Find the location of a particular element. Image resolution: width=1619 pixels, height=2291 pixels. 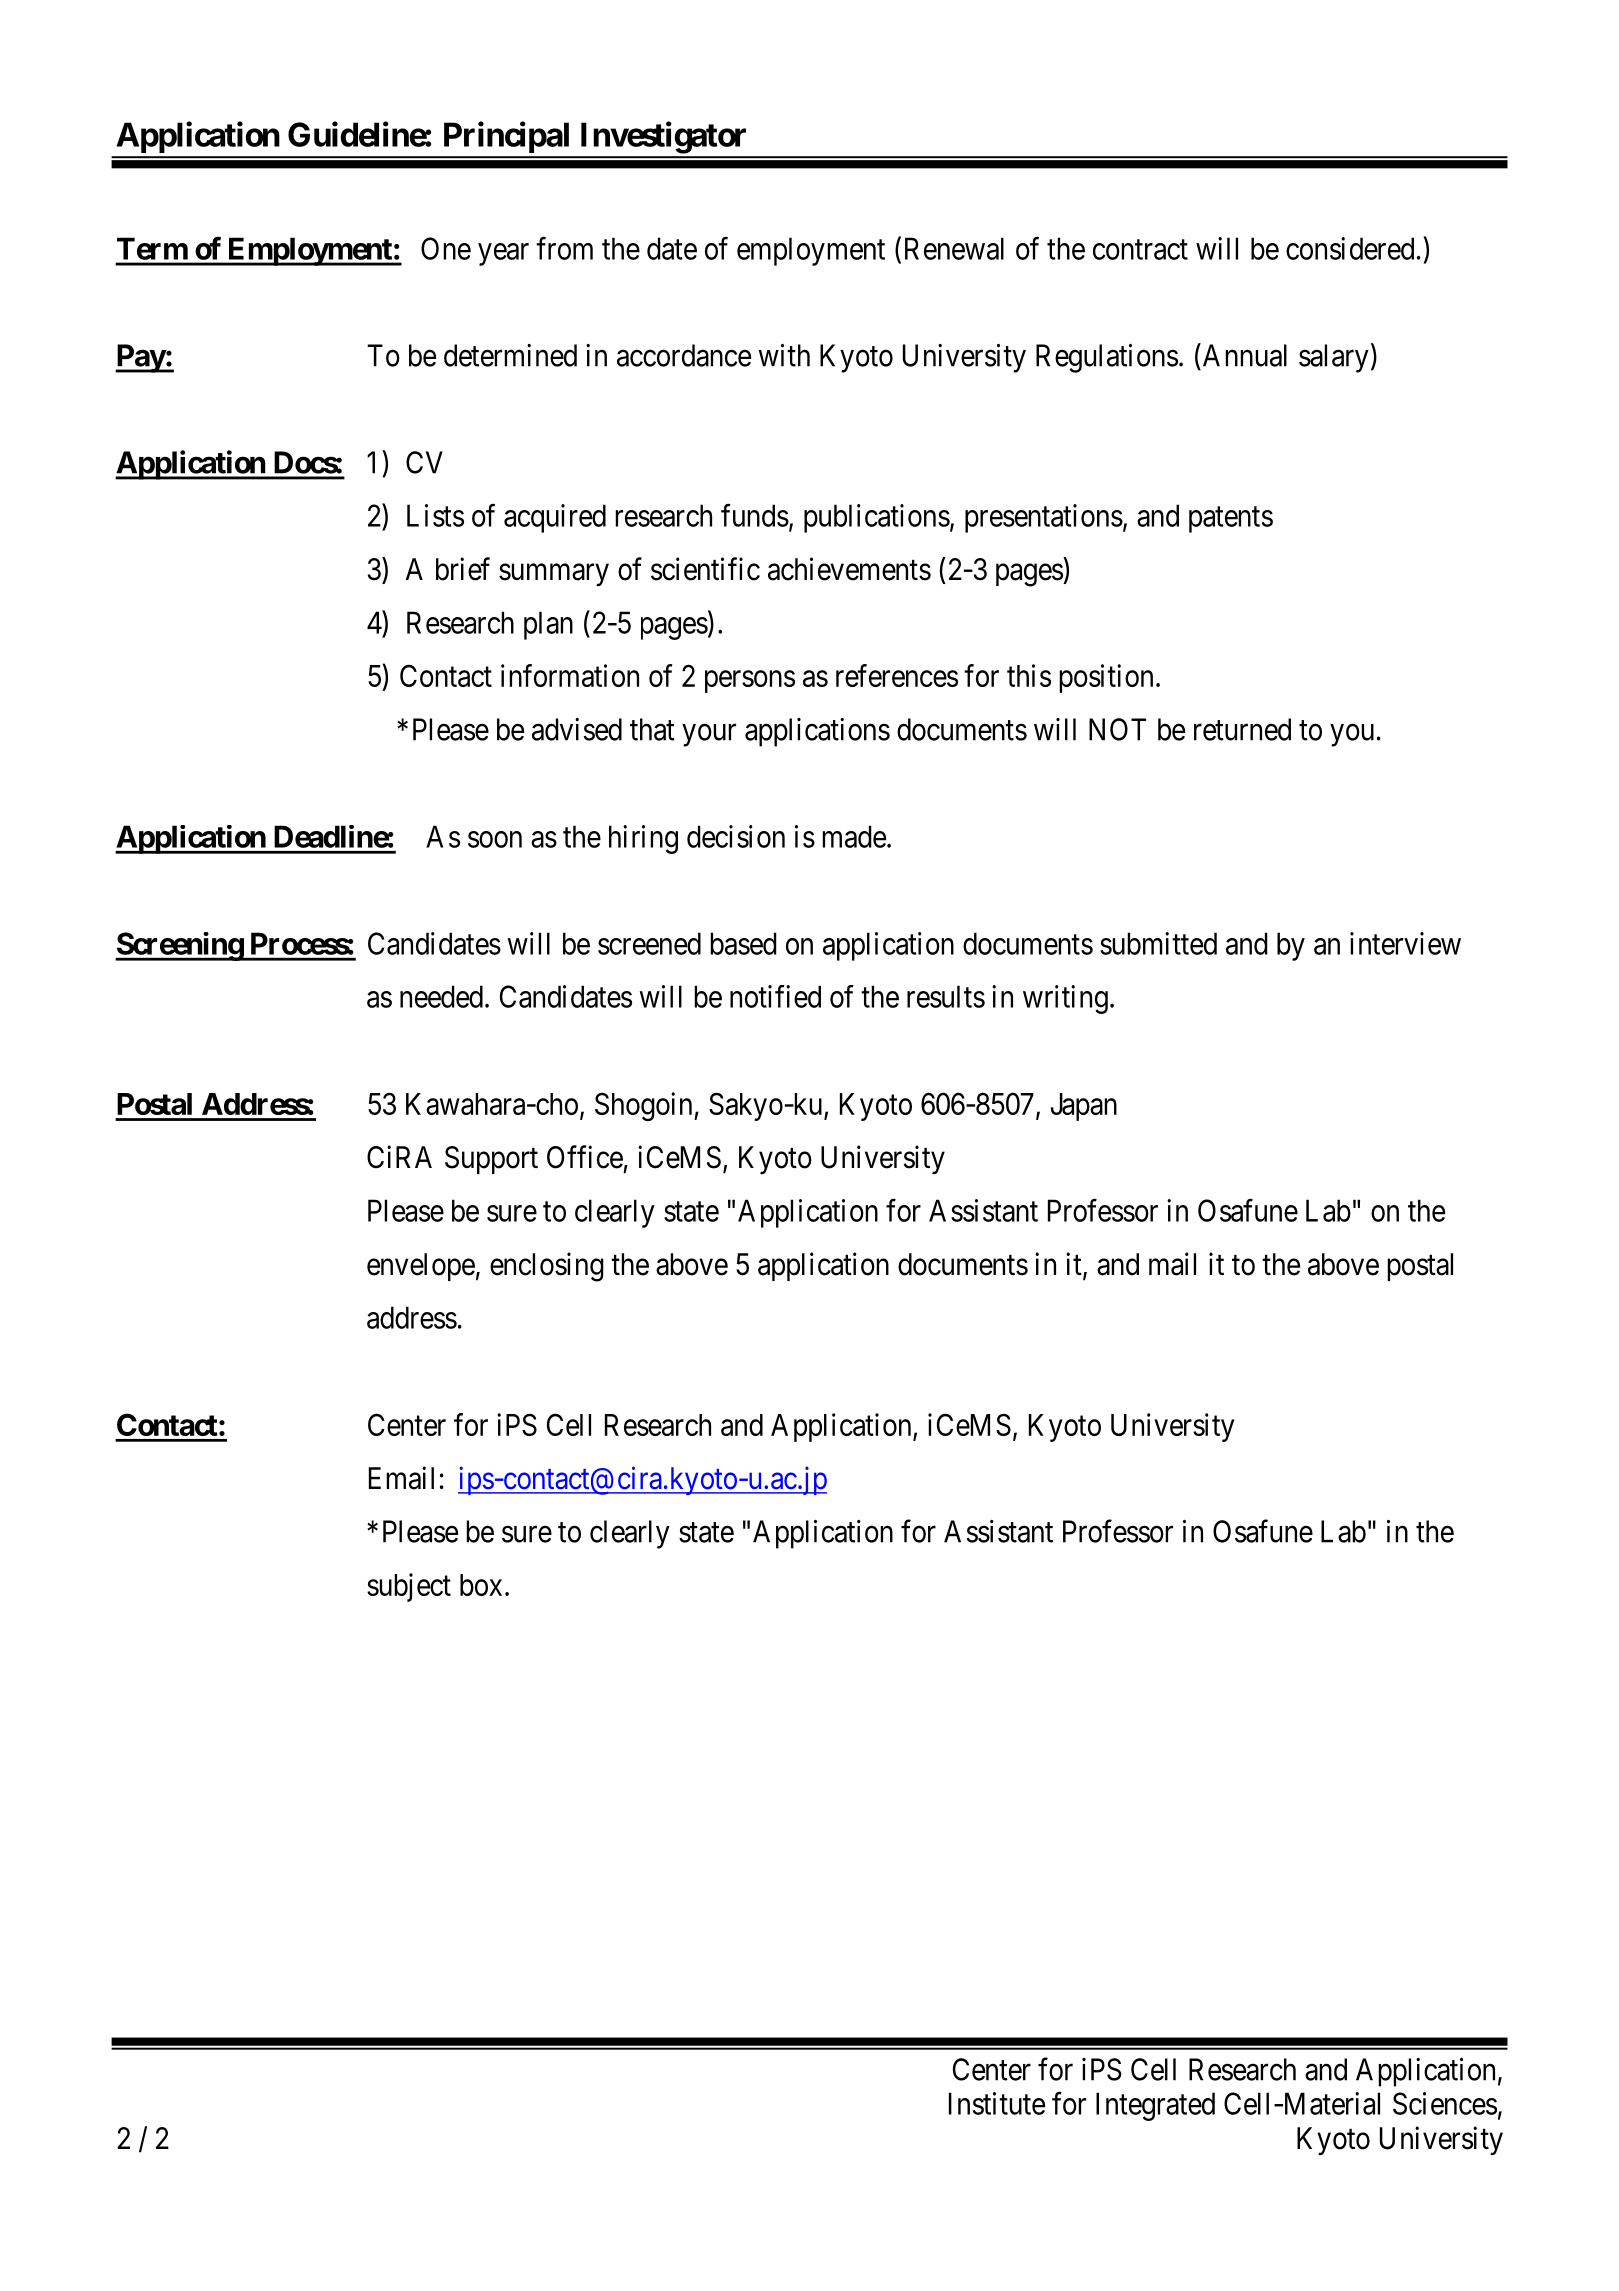

returned is located at coordinates (1242, 729).
